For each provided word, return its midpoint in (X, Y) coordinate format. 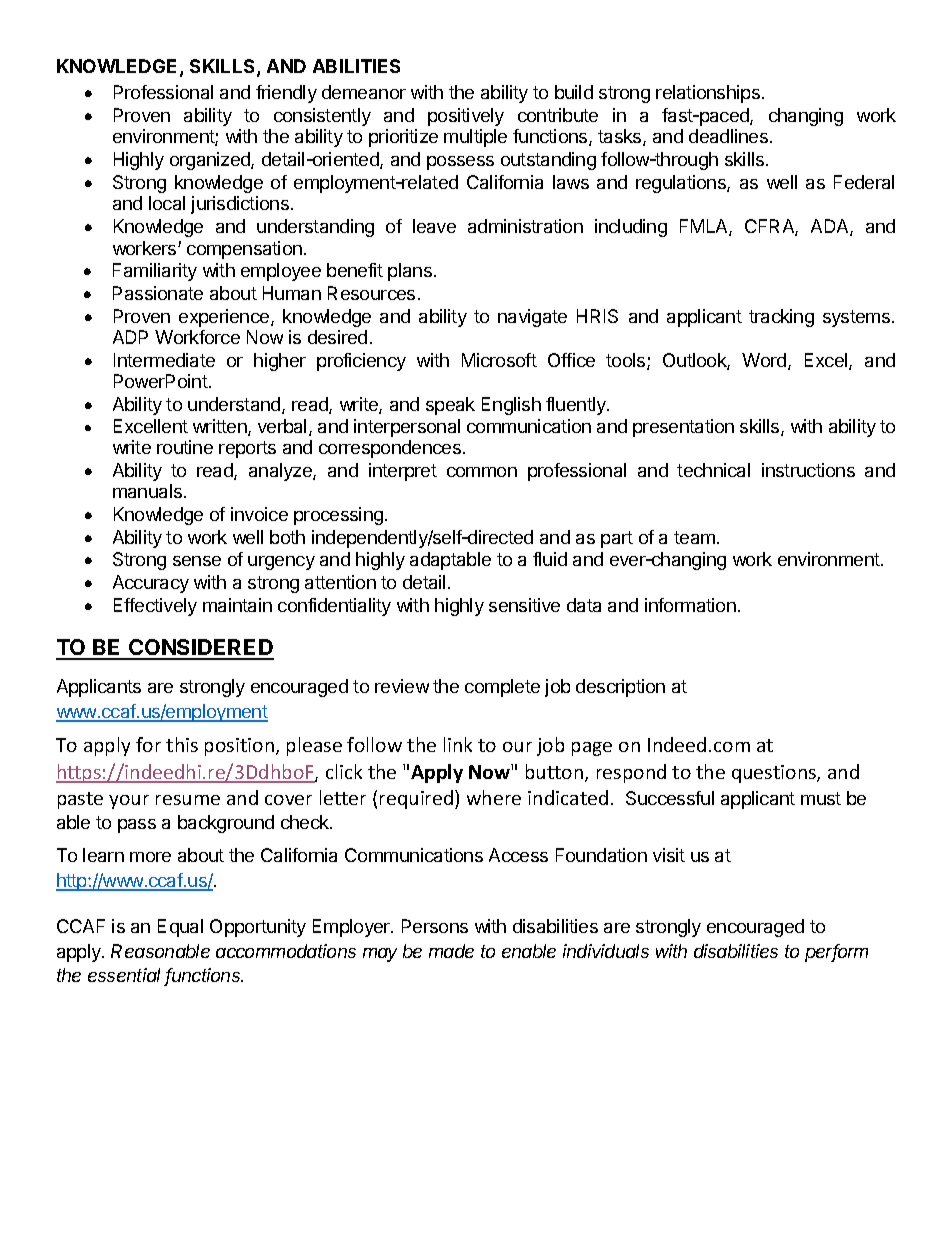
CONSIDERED (200, 649)
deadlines (728, 136)
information (690, 605)
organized (211, 161)
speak (450, 406)
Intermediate (164, 360)
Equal (180, 928)
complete (502, 688)
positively (466, 117)
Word (765, 361)
